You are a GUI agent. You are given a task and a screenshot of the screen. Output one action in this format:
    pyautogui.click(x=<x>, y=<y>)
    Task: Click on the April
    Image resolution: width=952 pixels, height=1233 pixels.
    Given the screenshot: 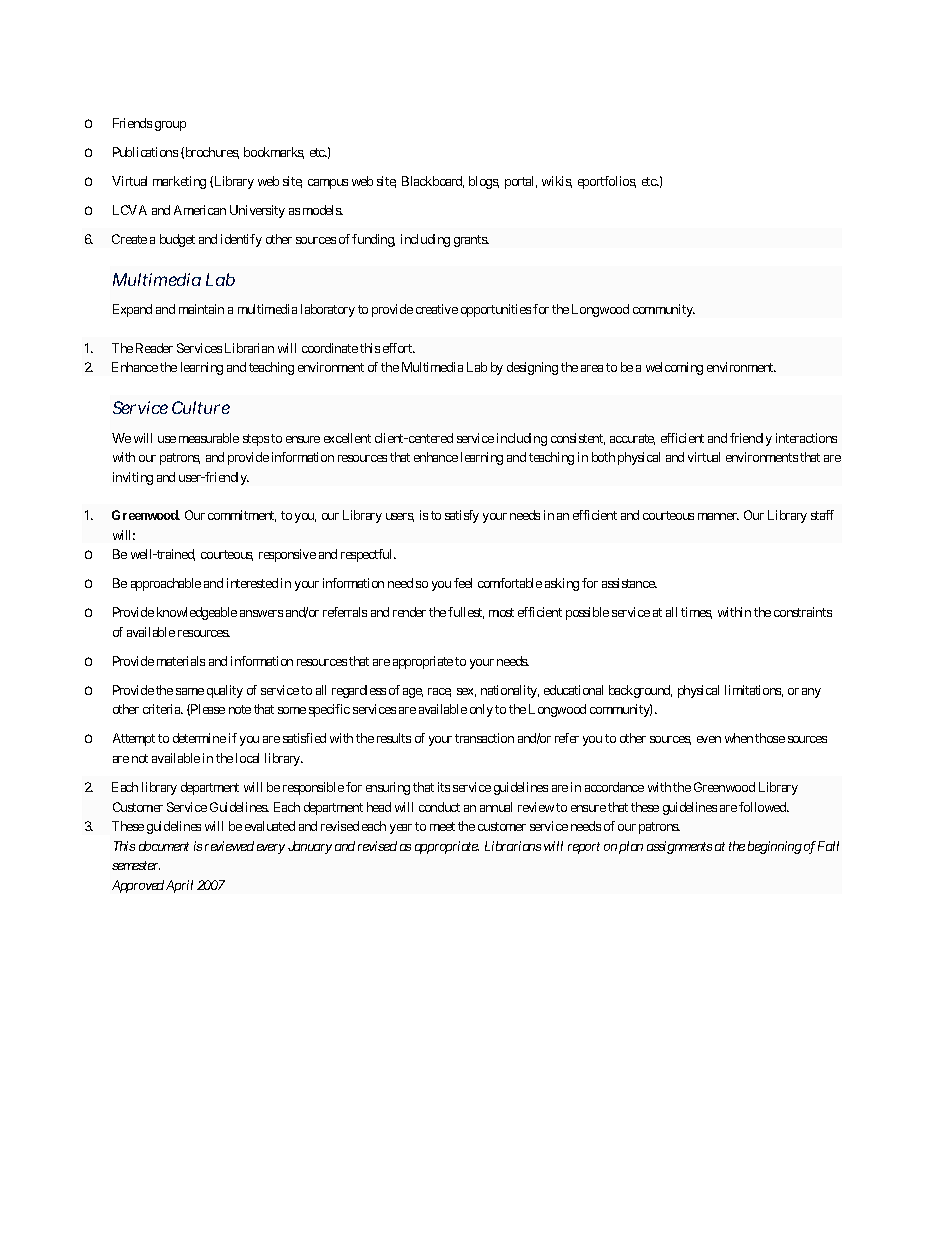 What is the action you would take?
    pyautogui.click(x=179, y=886)
